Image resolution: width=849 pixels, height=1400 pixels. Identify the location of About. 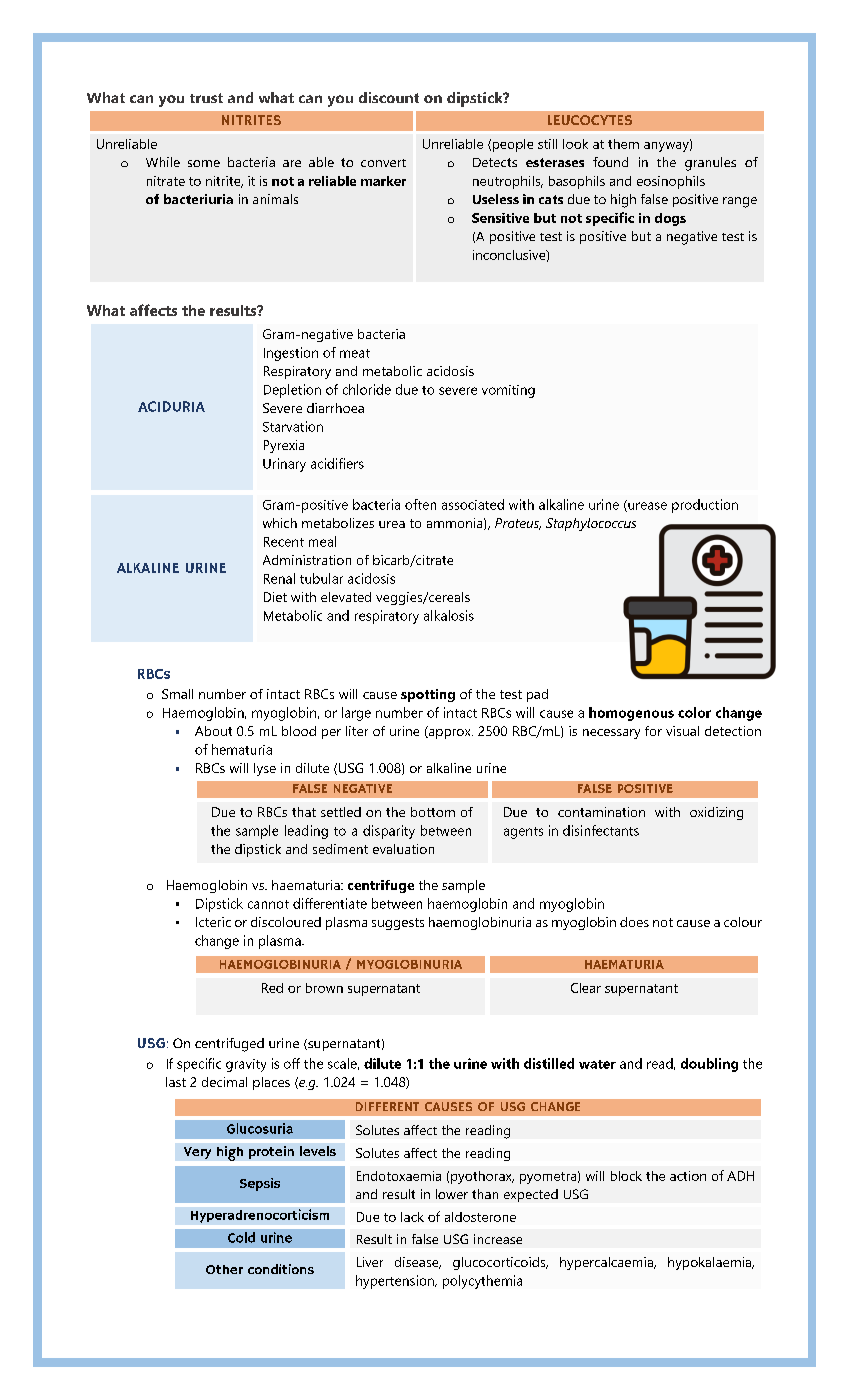
(213, 731).
